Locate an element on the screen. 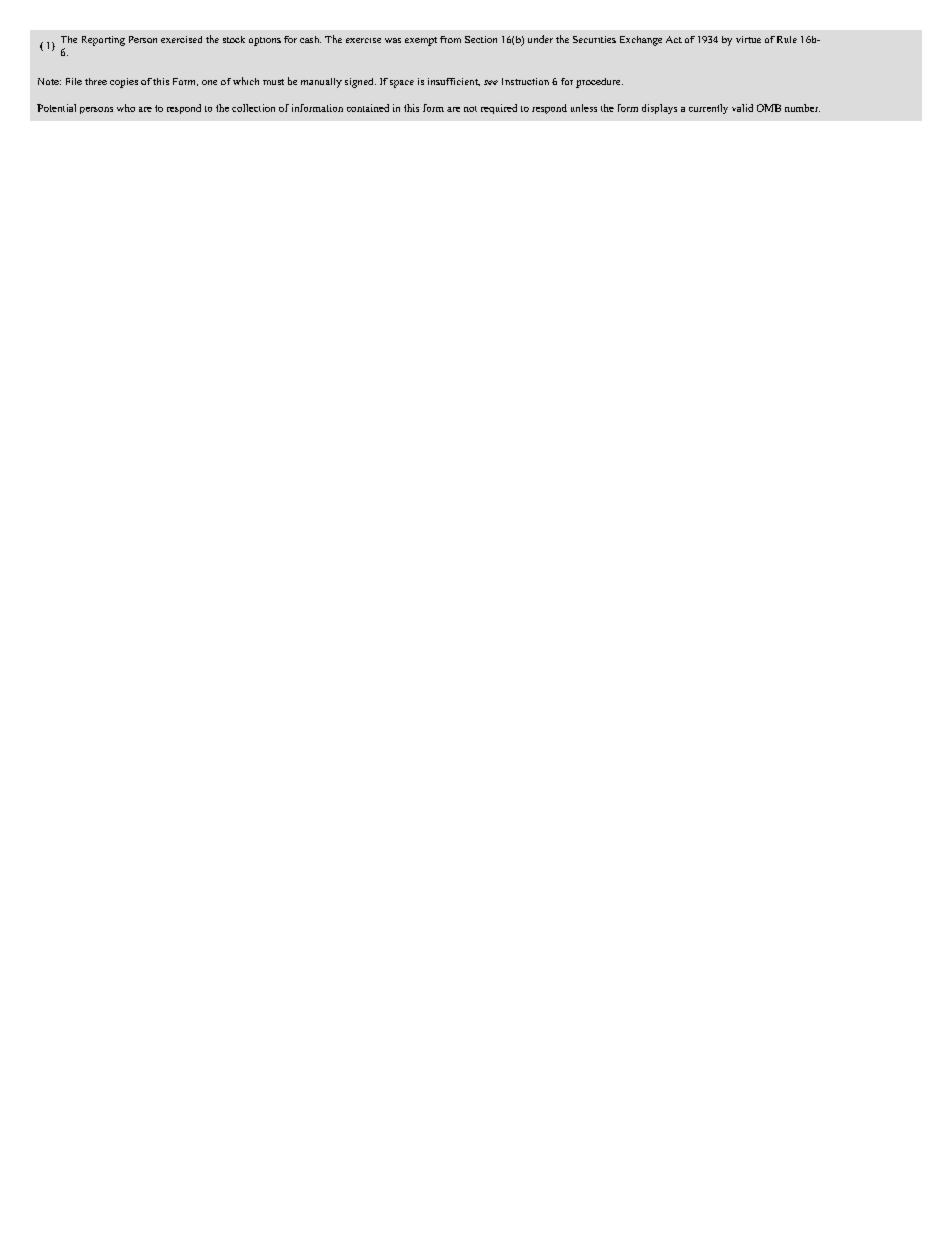  three is located at coordinates (96, 81).
